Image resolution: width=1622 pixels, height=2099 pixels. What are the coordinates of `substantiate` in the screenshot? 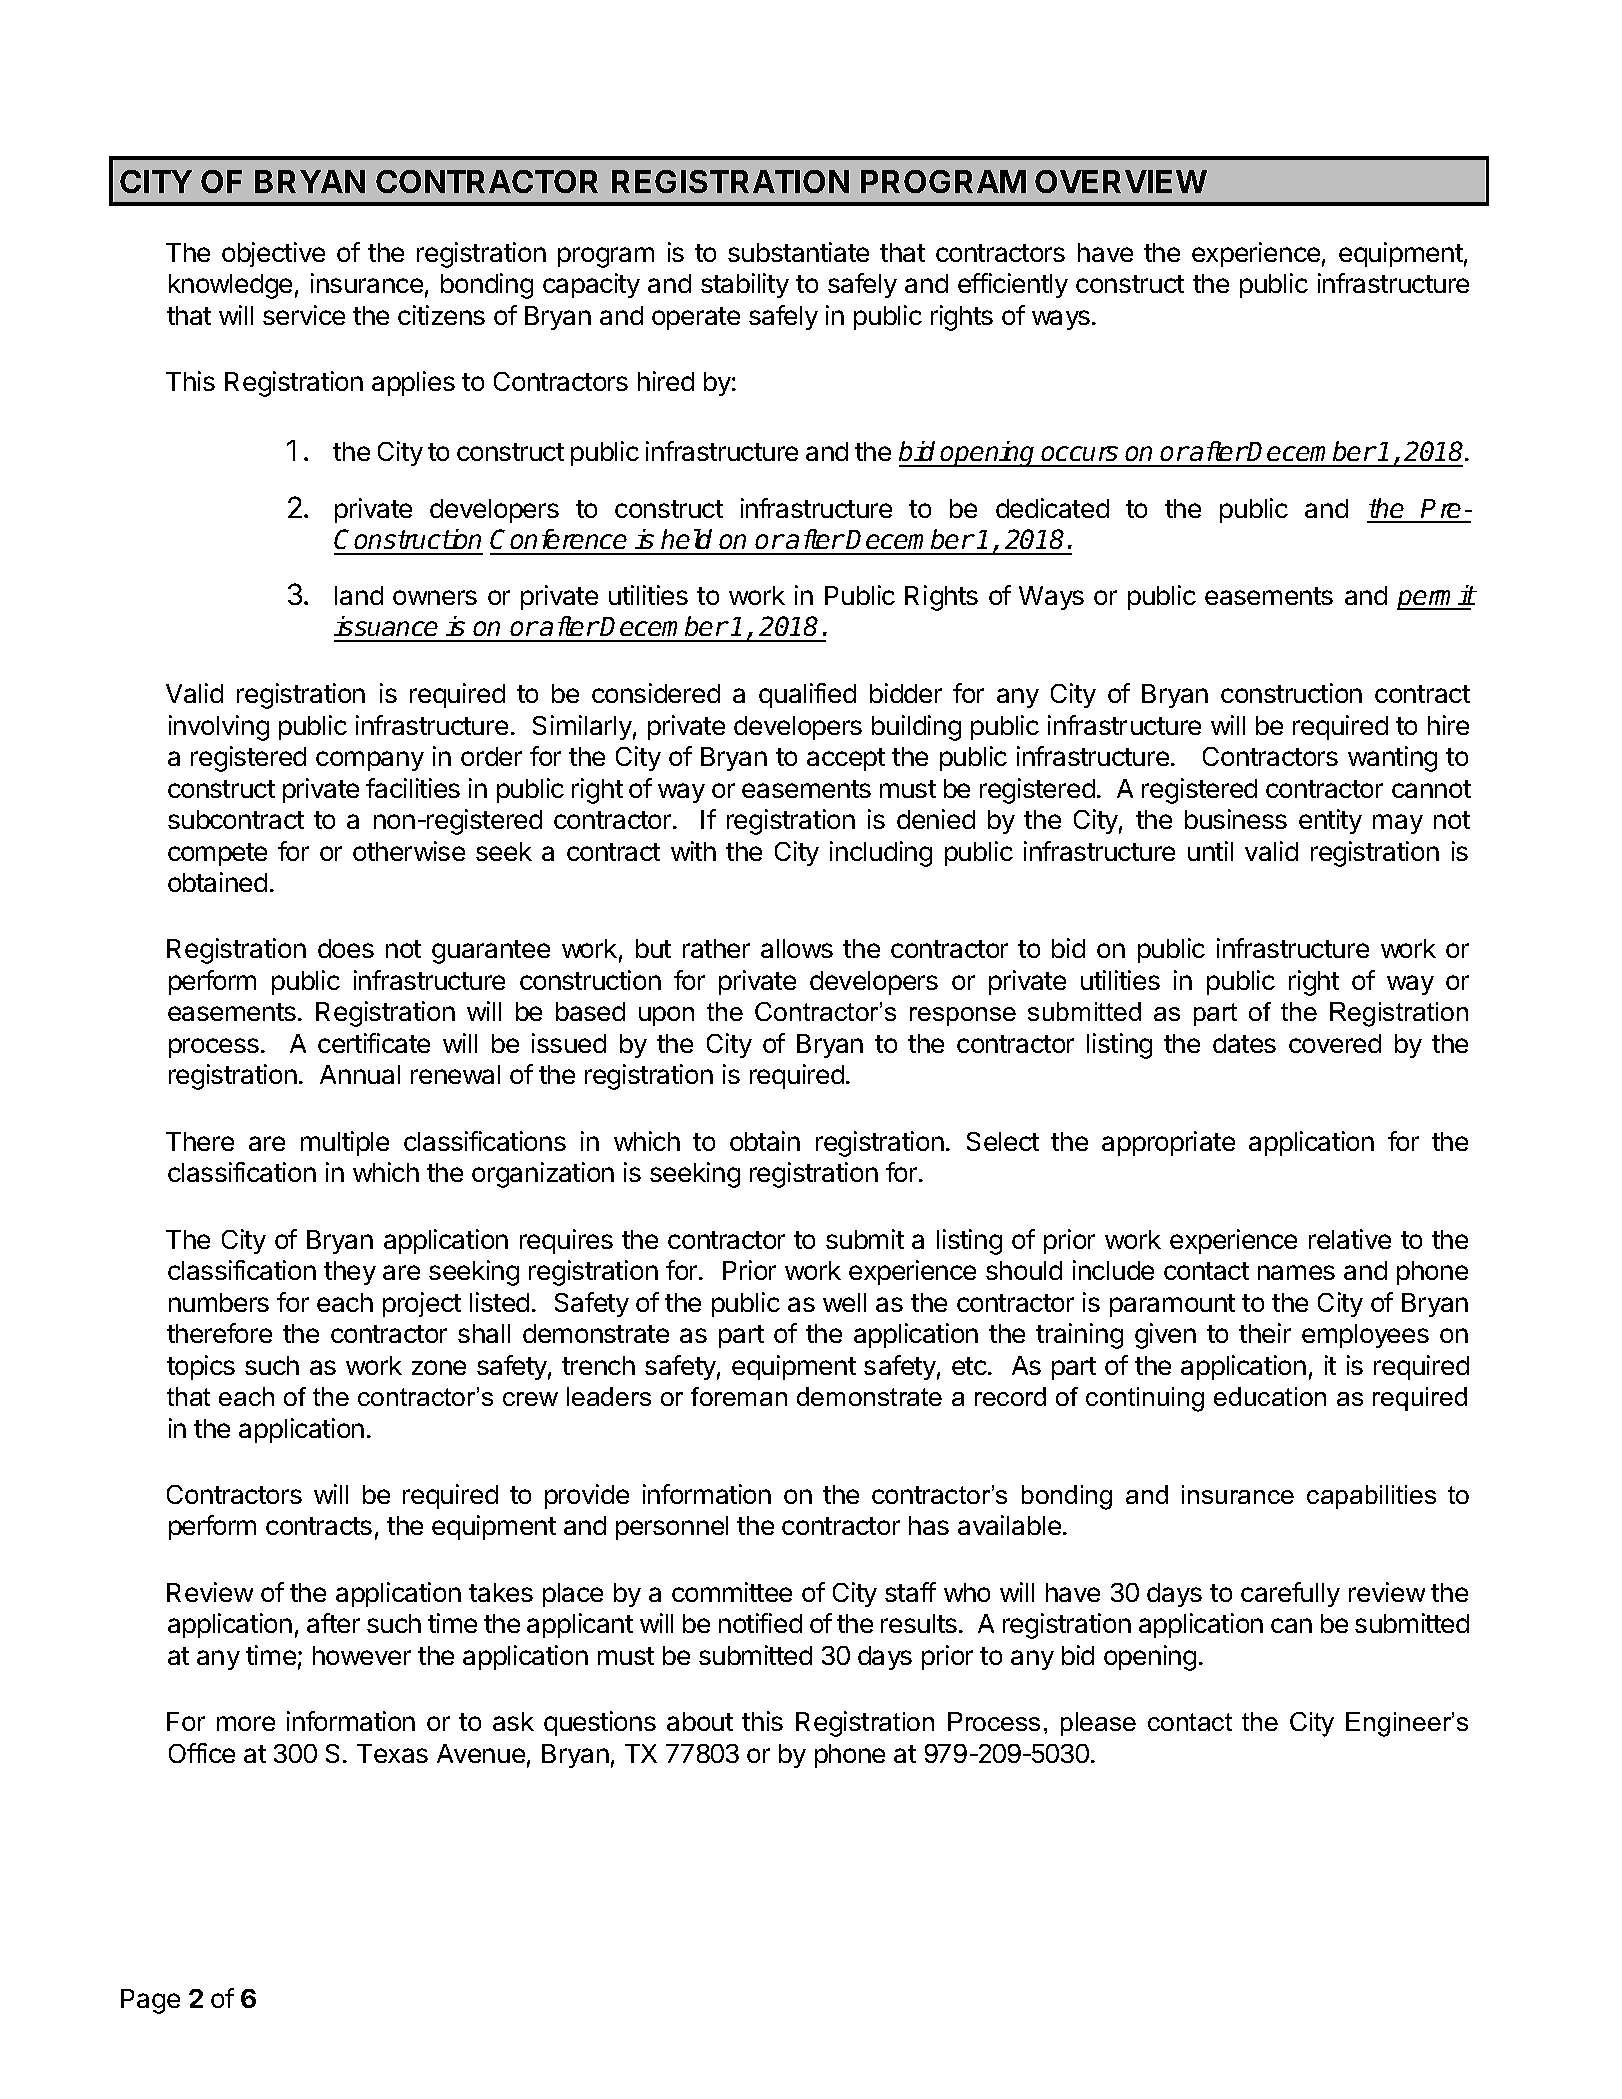 It's located at (798, 252).
